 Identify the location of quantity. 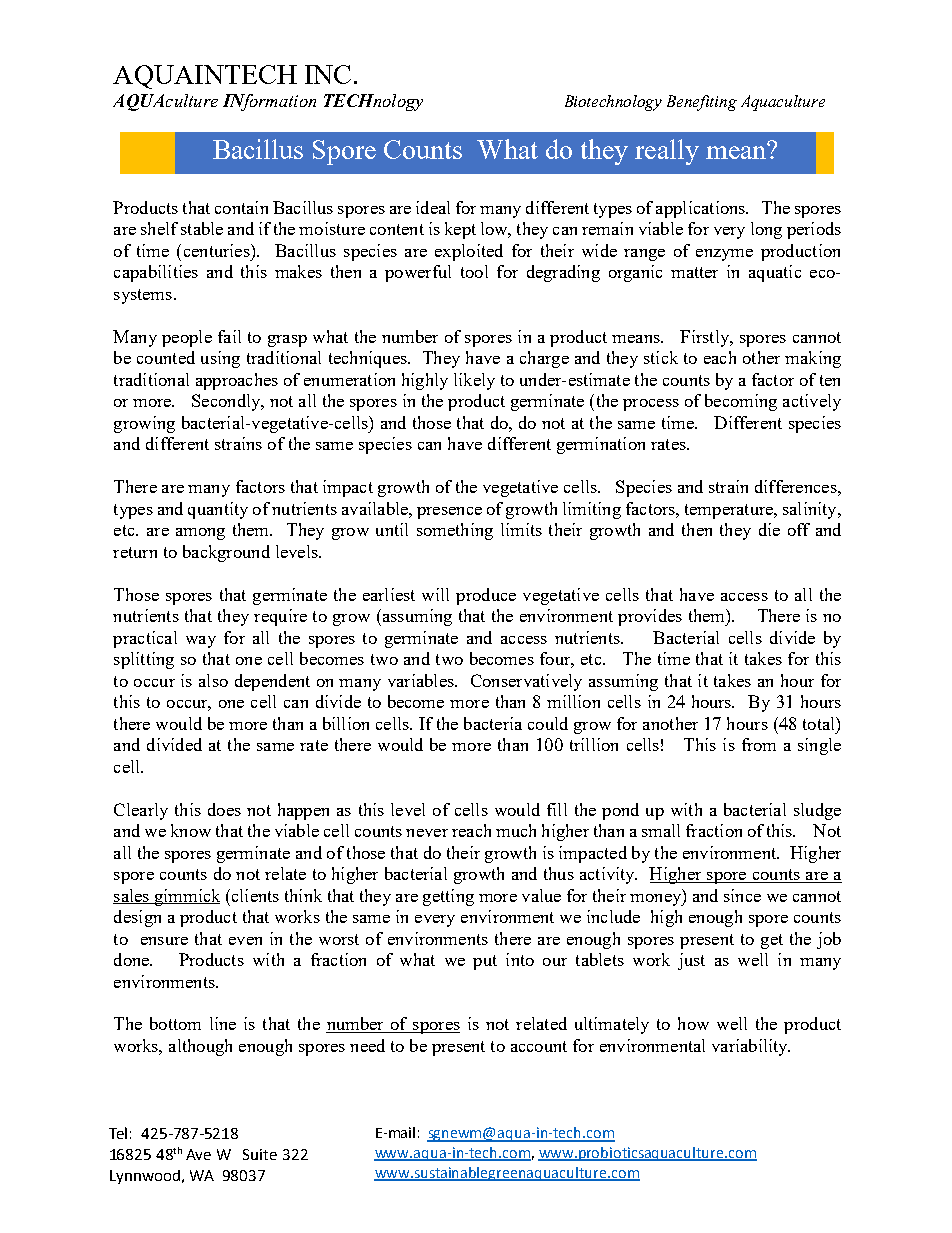
(218, 510).
